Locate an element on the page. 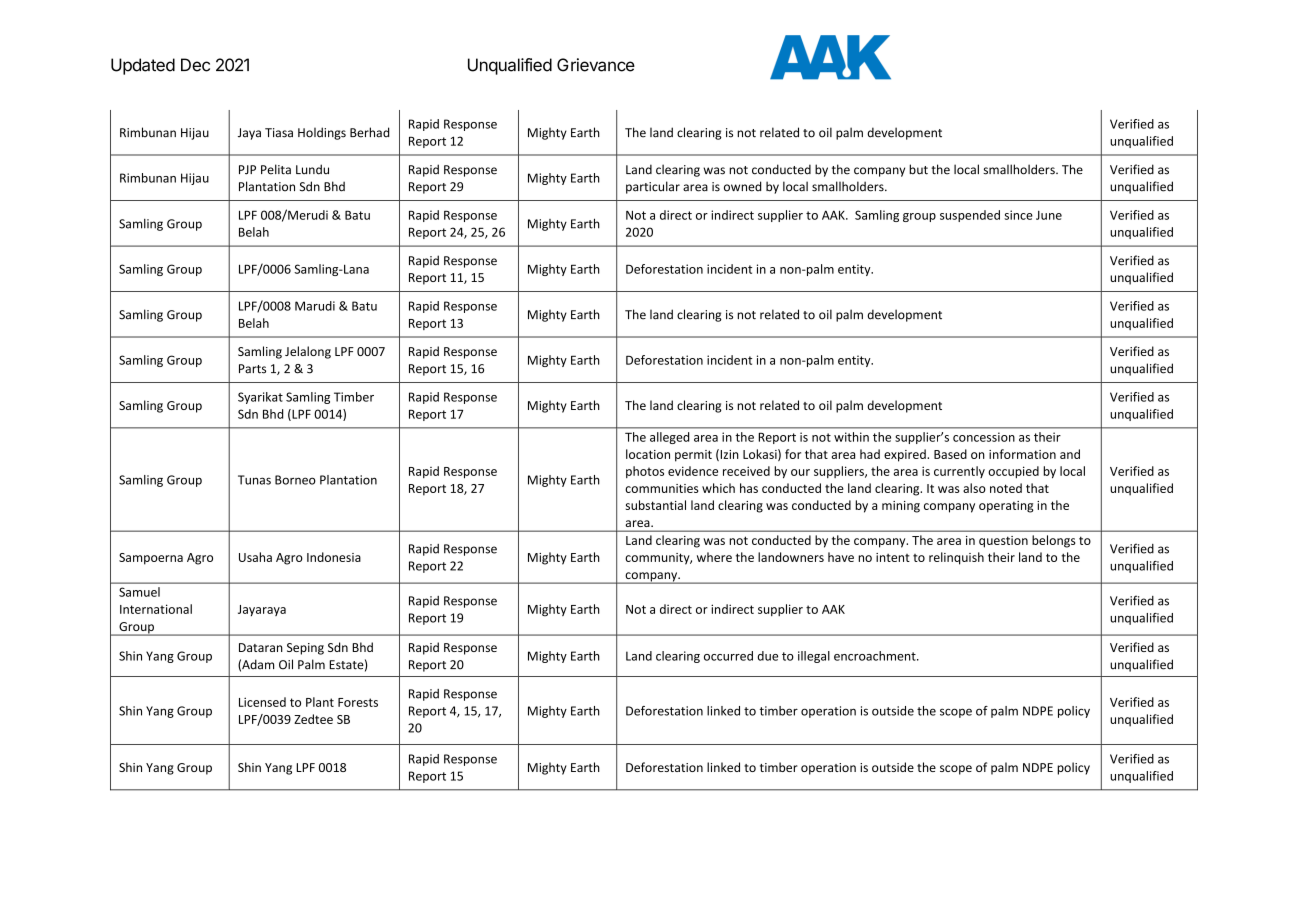  Grievance is located at coordinates (596, 65).
